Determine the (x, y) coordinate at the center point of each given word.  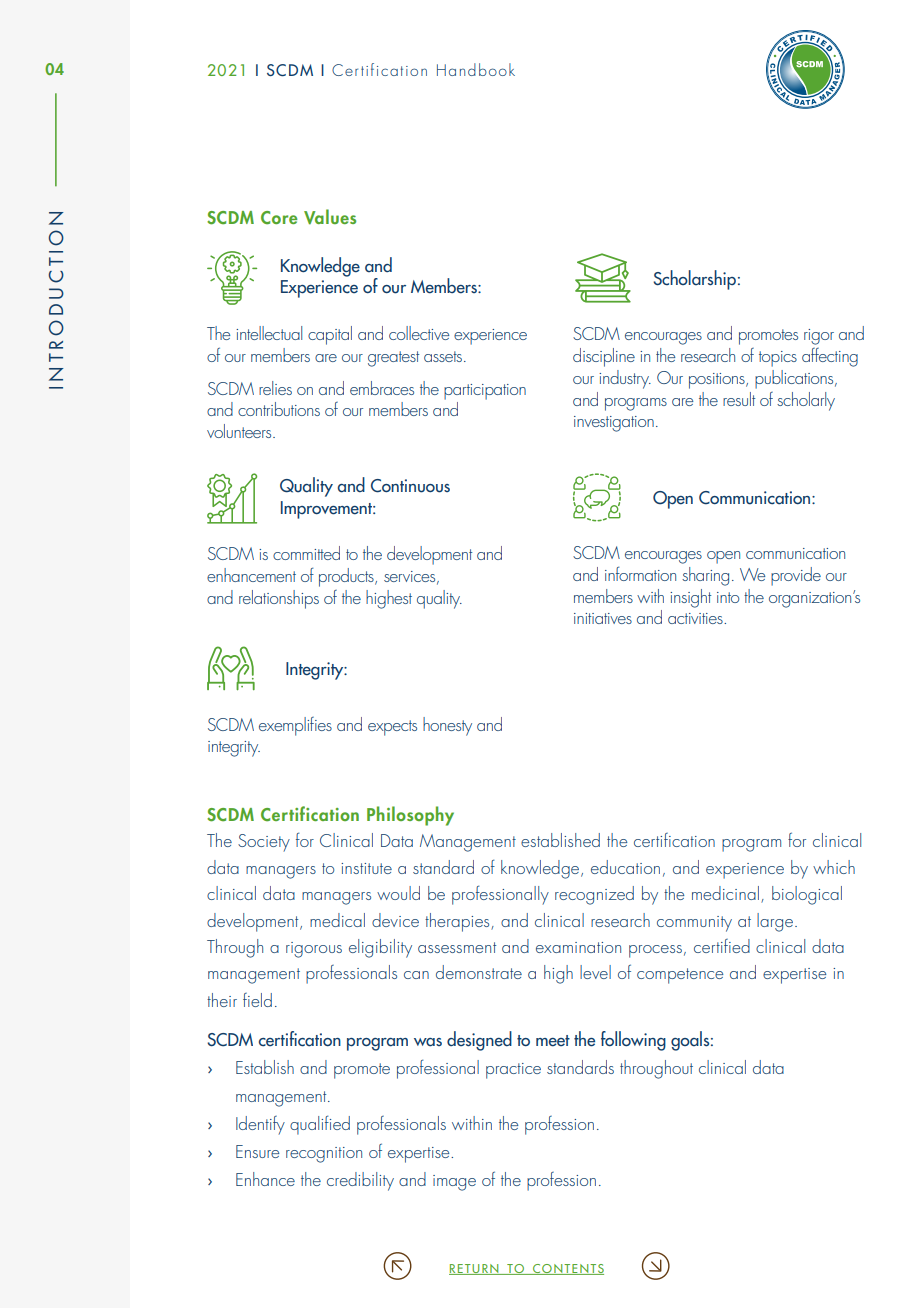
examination (578, 947)
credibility (360, 1181)
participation (485, 392)
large (775, 922)
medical (337, 920)
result (739, 399)
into (728, 597)
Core (279, 218)
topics (778, 359)
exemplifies (295, 726)
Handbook (476, 69)
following (633, 1041)
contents (567, 1269)
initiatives (603, 618)
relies (275, 388)
